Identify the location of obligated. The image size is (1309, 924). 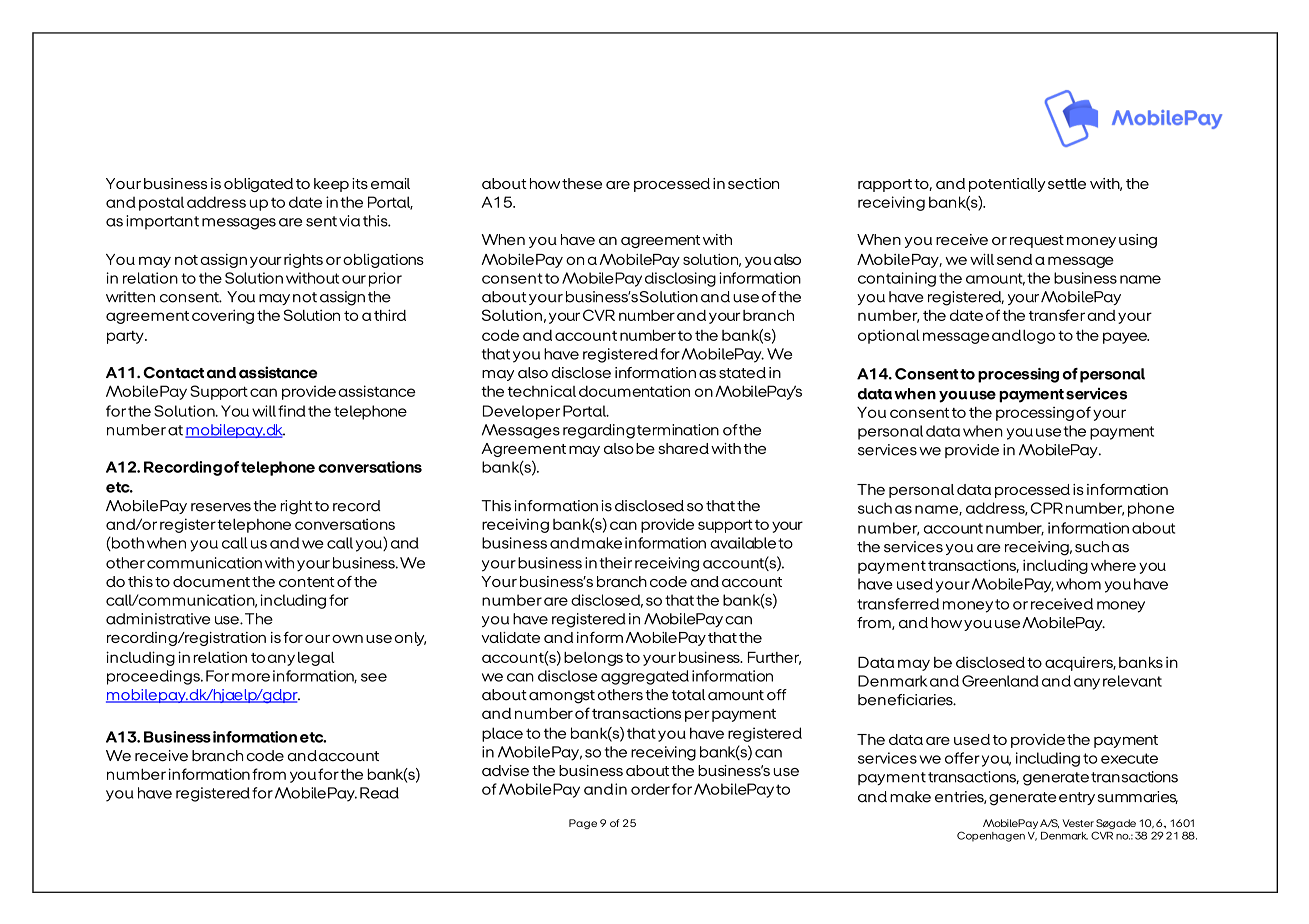
(258, 185).
